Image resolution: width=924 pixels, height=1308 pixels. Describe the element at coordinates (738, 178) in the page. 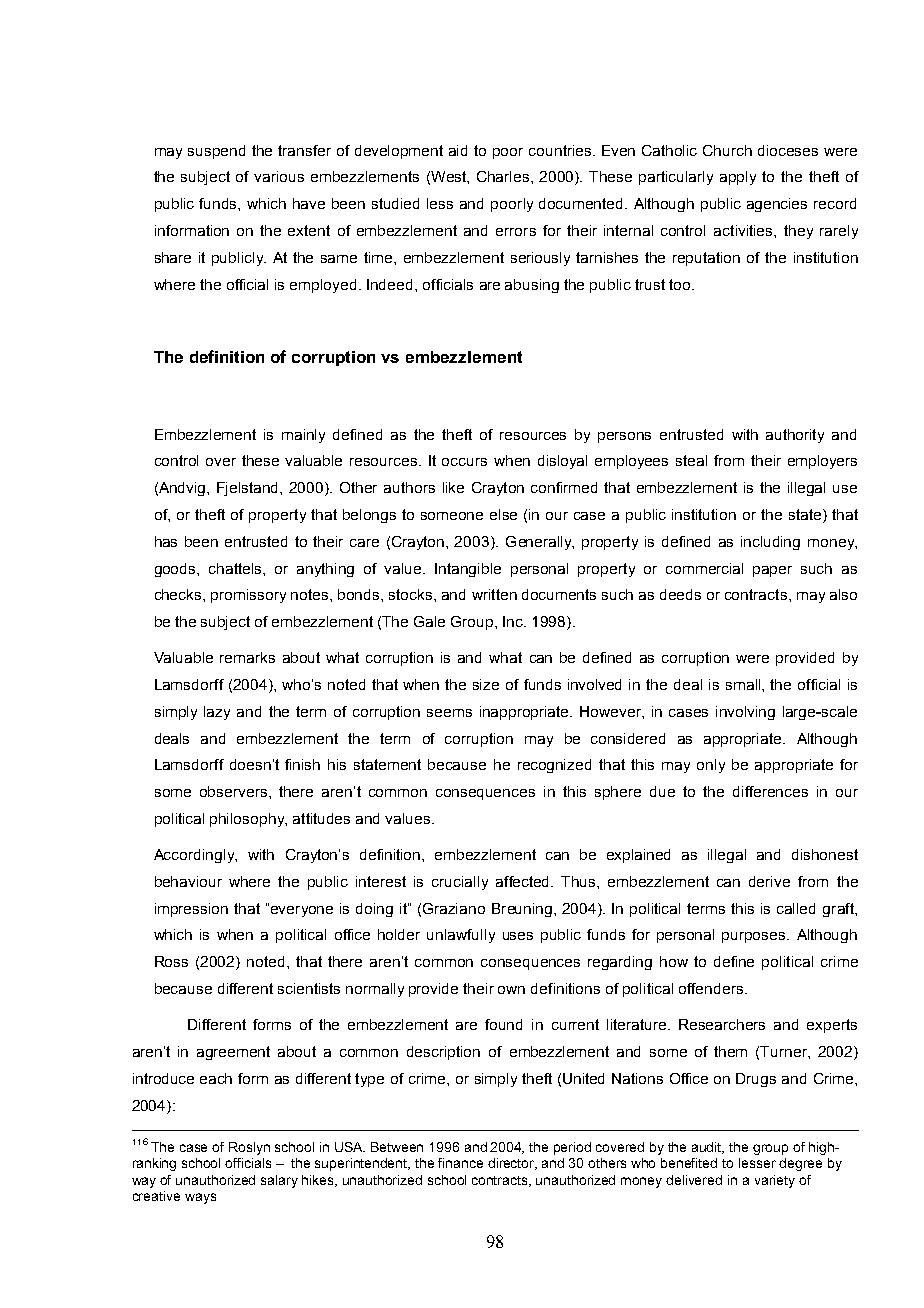

I see `apply` at that location.
